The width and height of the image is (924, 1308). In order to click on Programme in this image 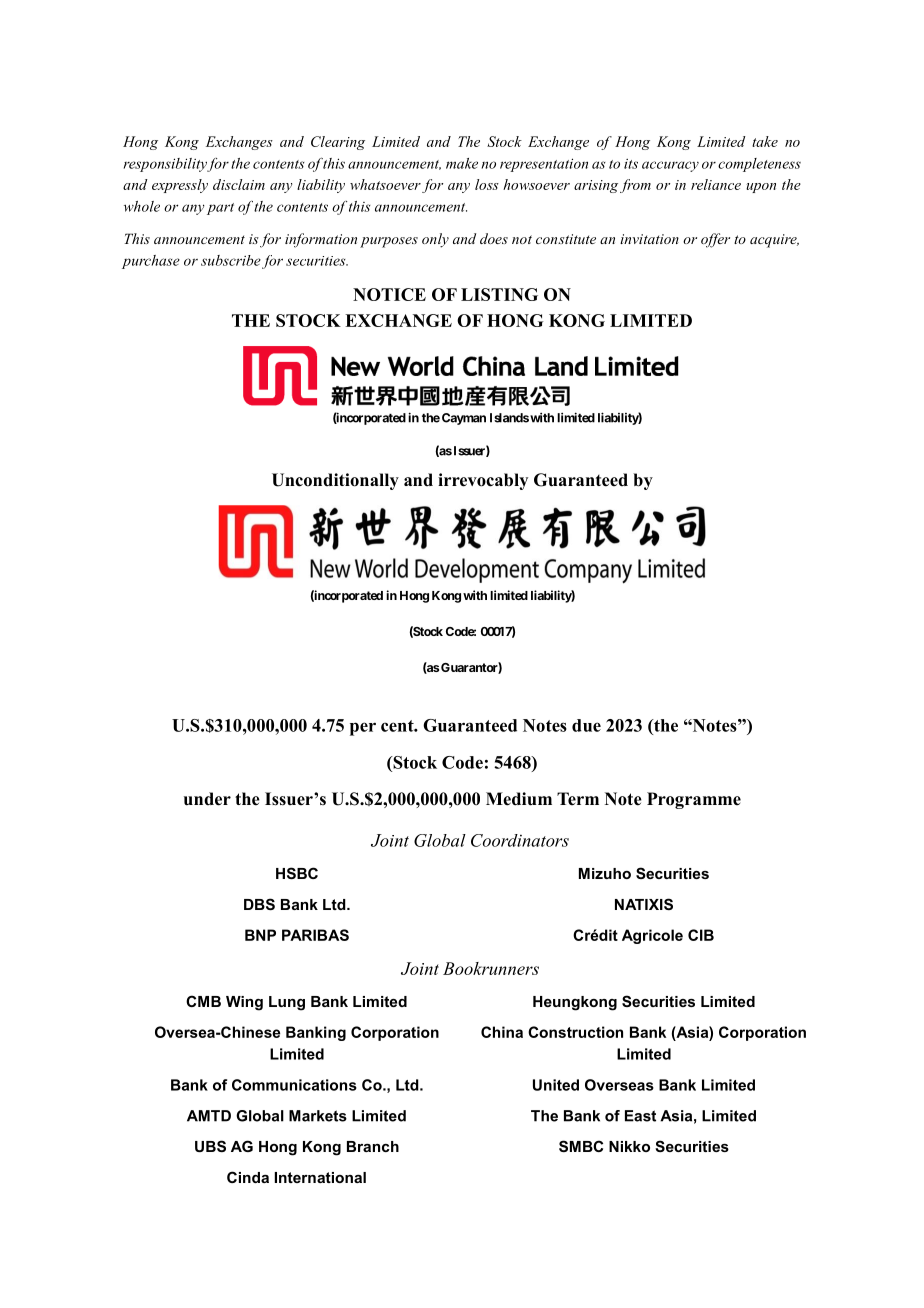, I will do `click(694, 800)`.
